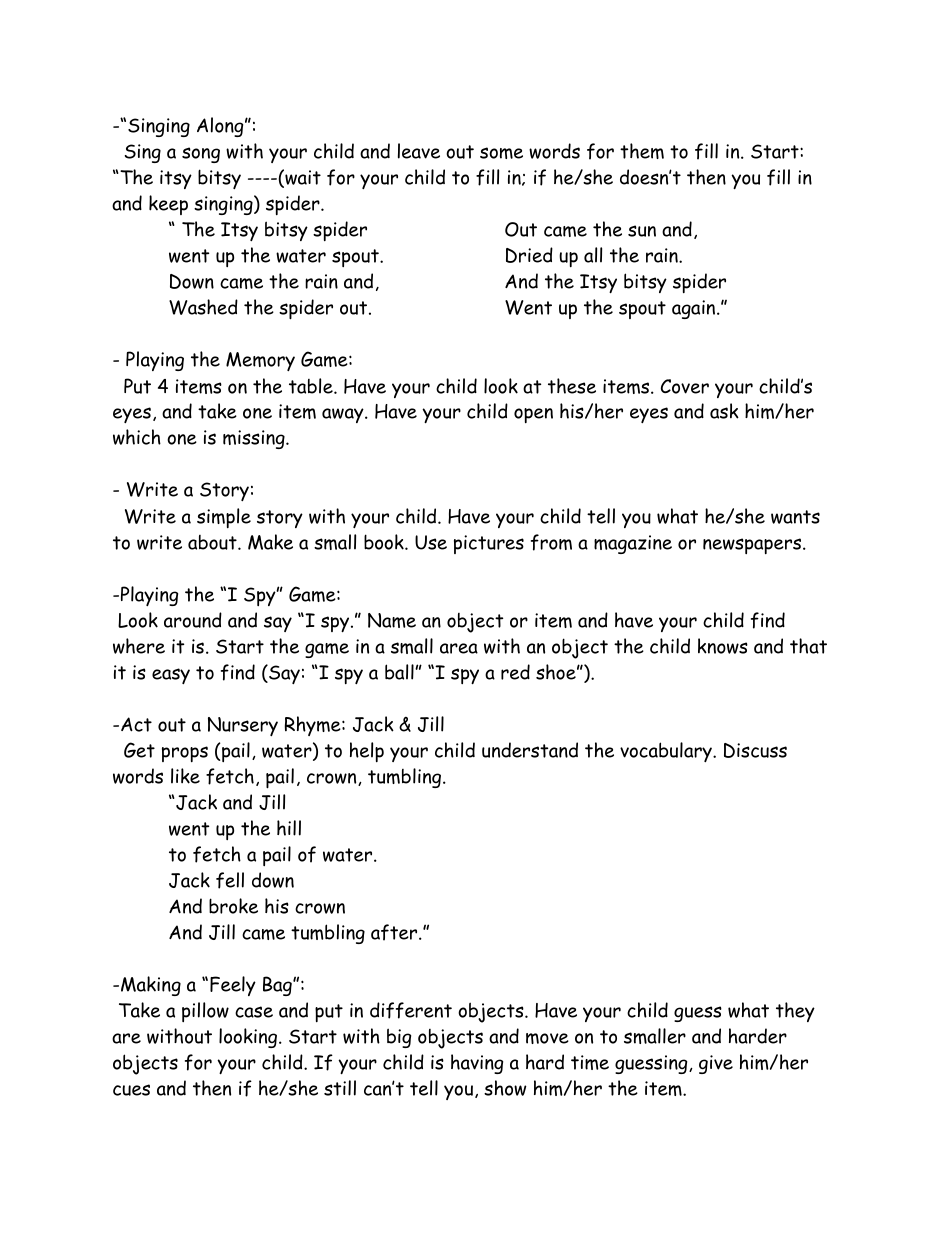  What do you see at coordinates (723, 646) in the screenshot?
I see `knows` at bounding box center [723, 646].
